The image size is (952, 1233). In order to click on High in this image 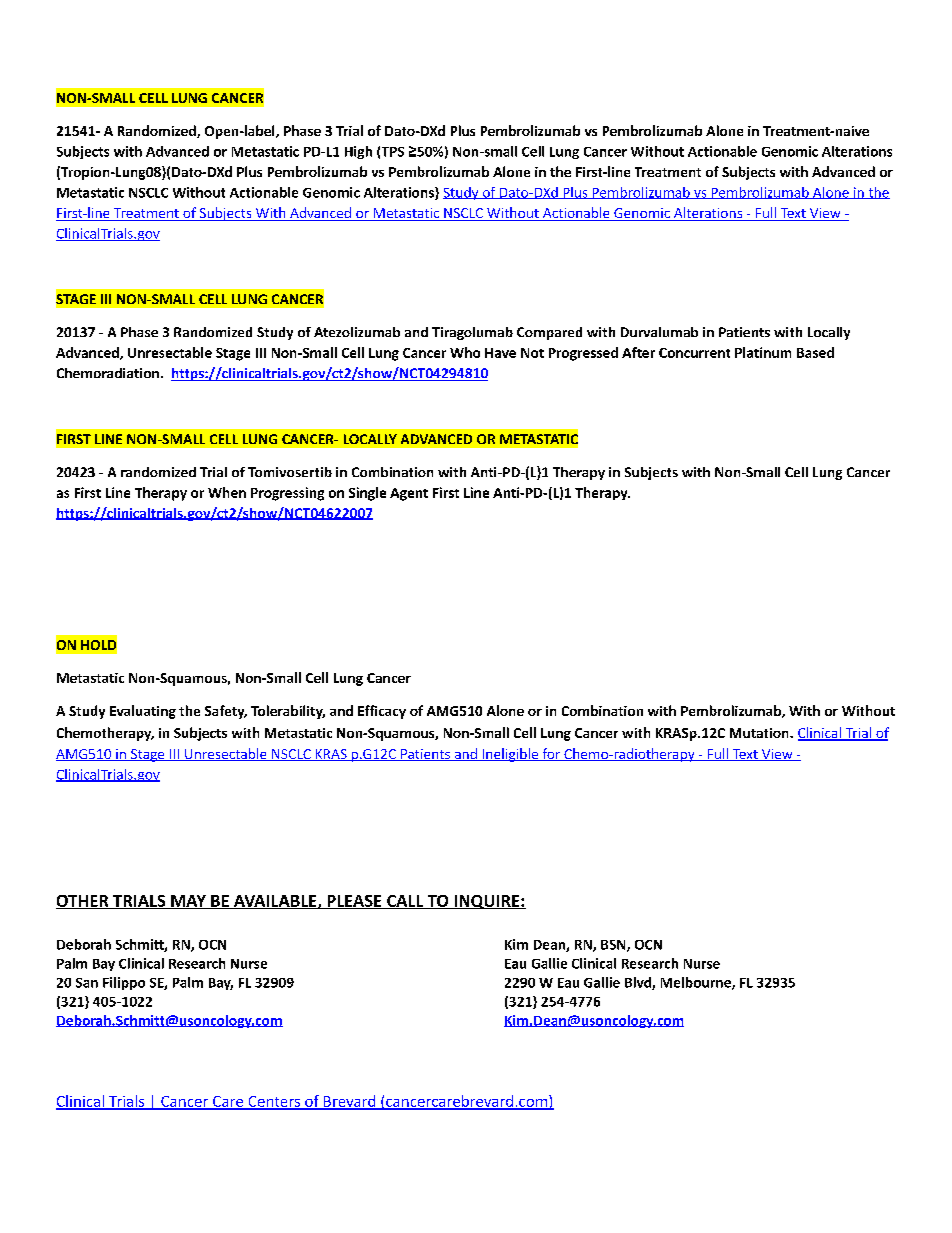, I will do `click(358, 152)`.
